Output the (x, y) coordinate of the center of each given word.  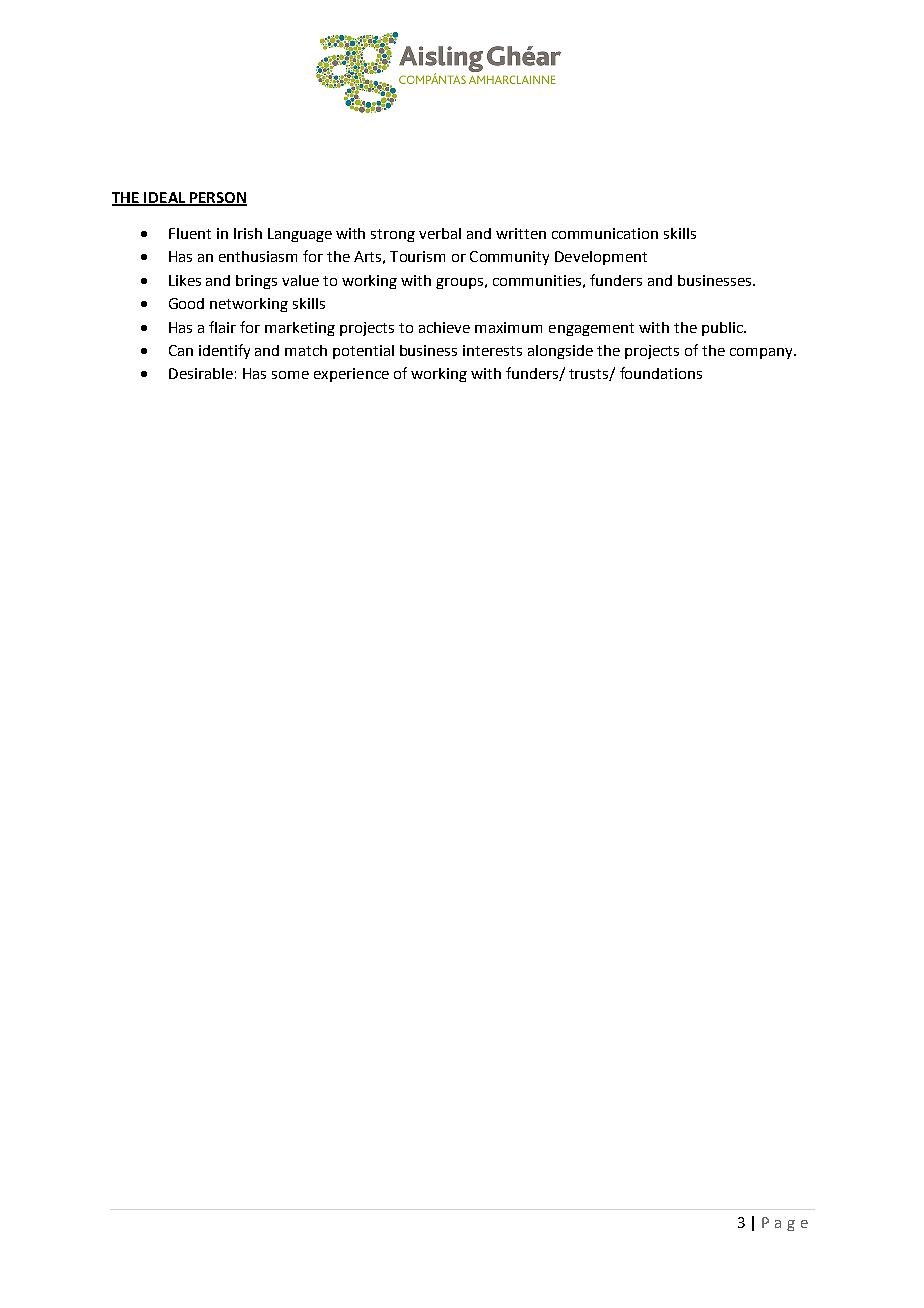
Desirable (201, 373)
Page (785, 1224)
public (723, 329)
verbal (440, 233)
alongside (560, 352)
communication (605, 233)
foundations (661, 373)
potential (363, 352)
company (762, 353)
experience (351, 375)
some (290, 375)
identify (224, 351)
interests (492, 350)
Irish (248, 233)
